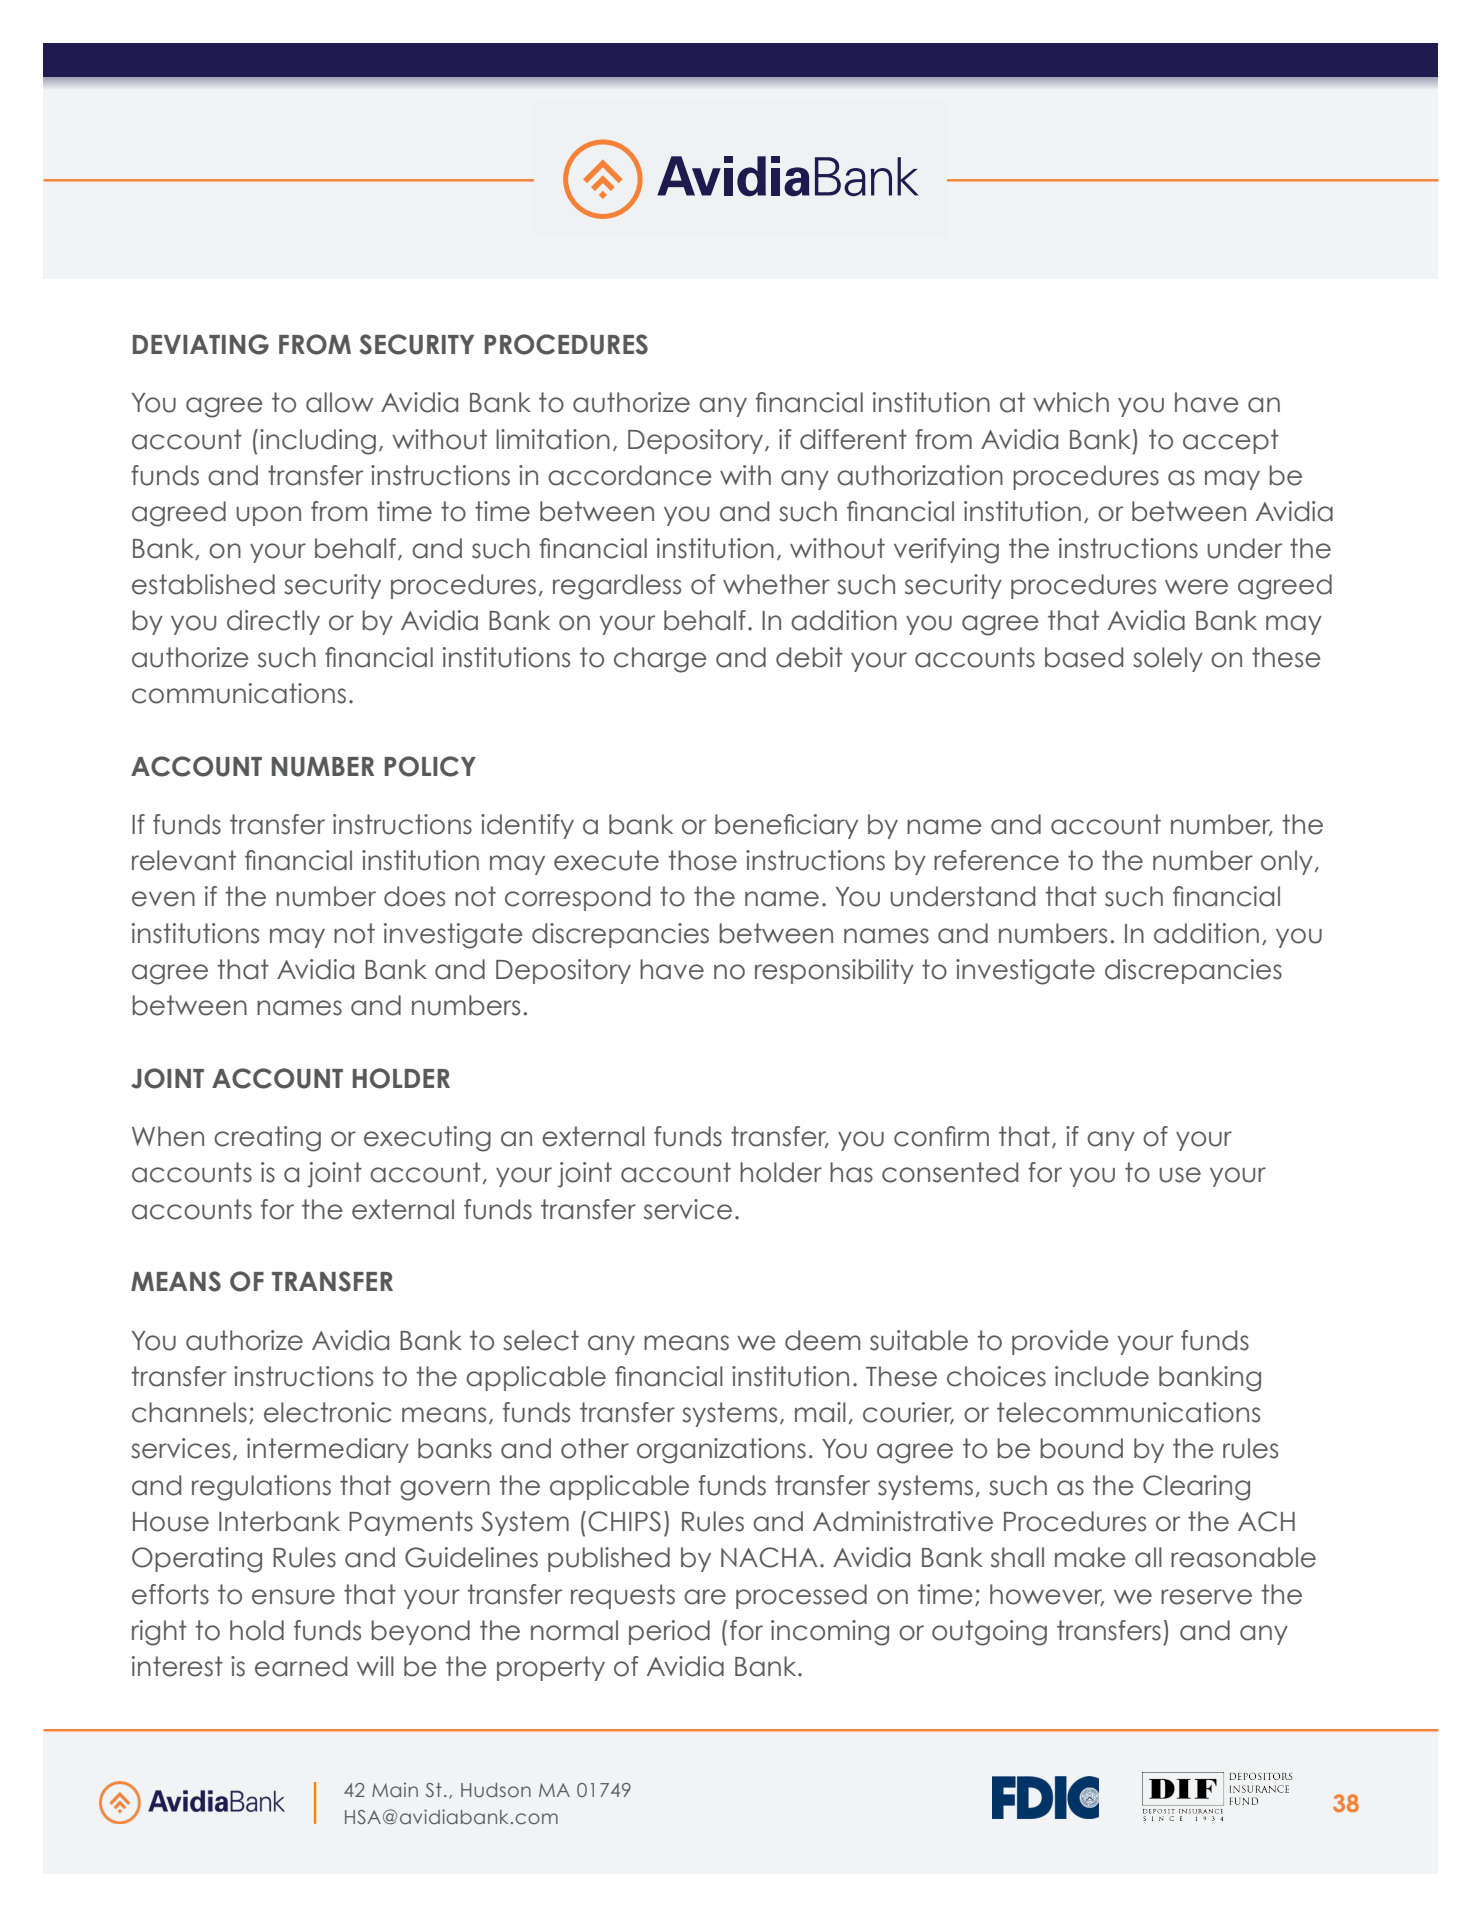  Describe the element at coordinates (1071, 402) in the screenshot. I see `which` at that location.
